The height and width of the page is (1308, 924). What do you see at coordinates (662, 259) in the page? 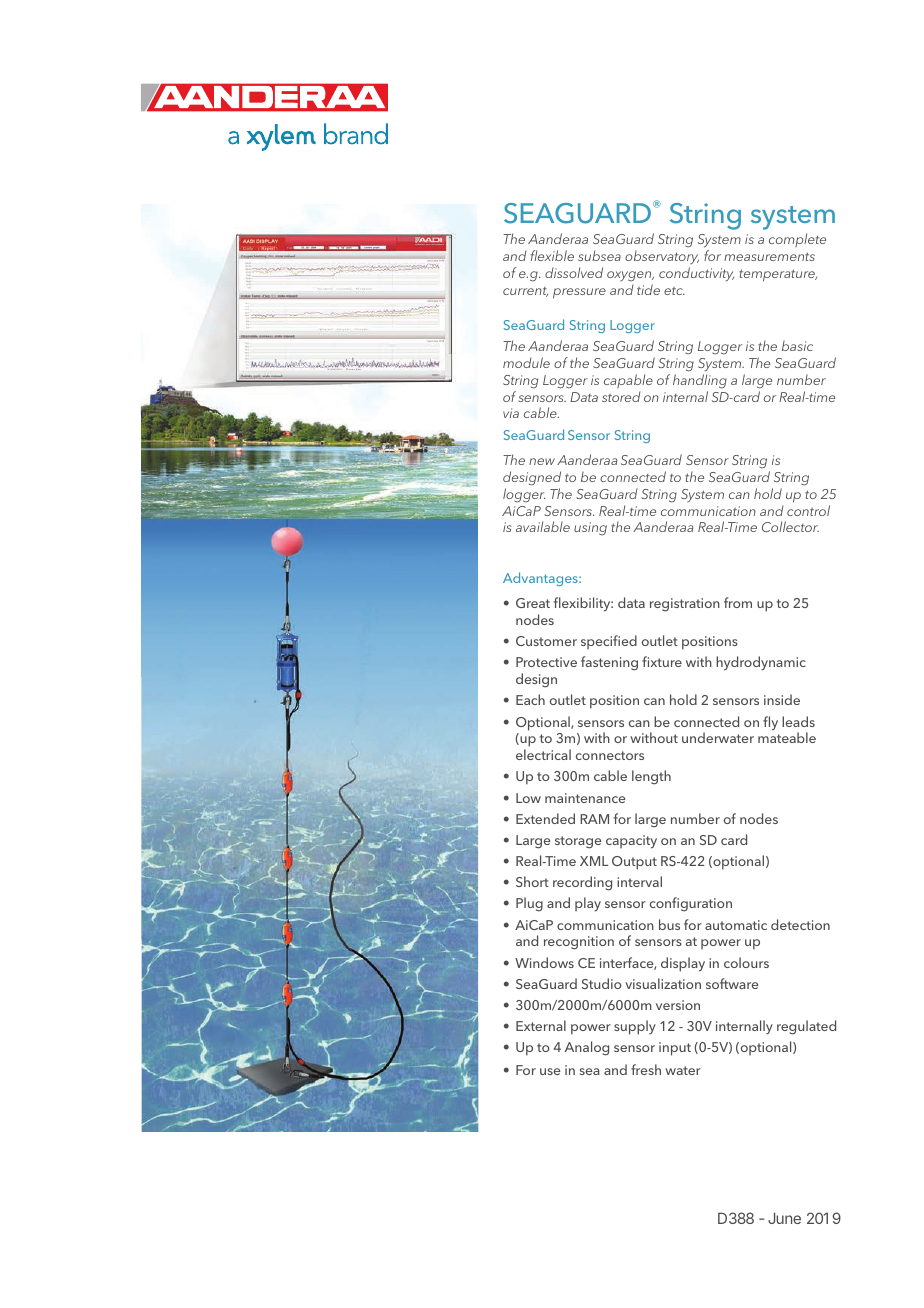
I see `observatory` at bounding box center [662, 259].
